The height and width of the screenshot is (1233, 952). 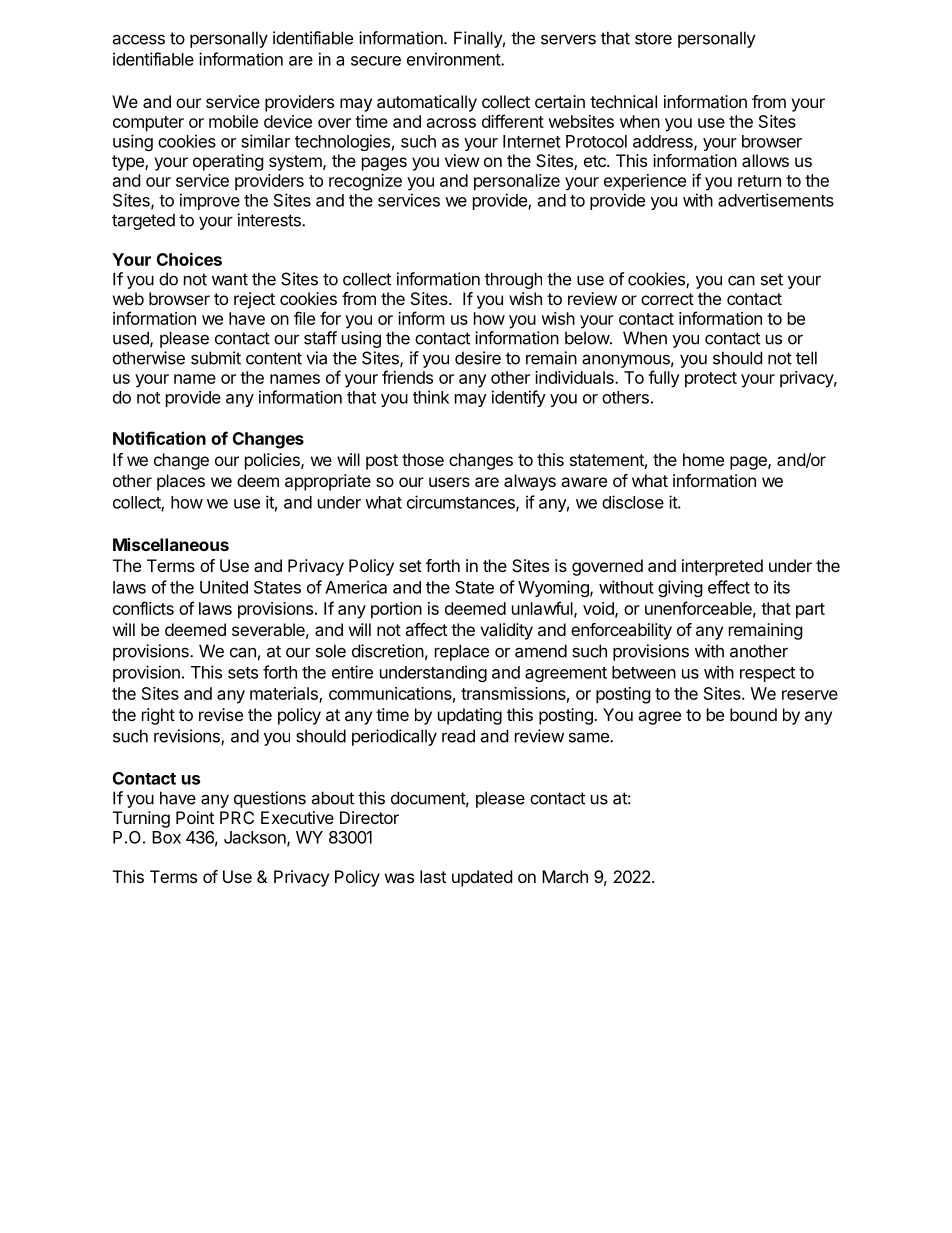 What do you see at coordinates (138, 39) in the screenshot?
I see `access` at bounding box center [138, 39].
